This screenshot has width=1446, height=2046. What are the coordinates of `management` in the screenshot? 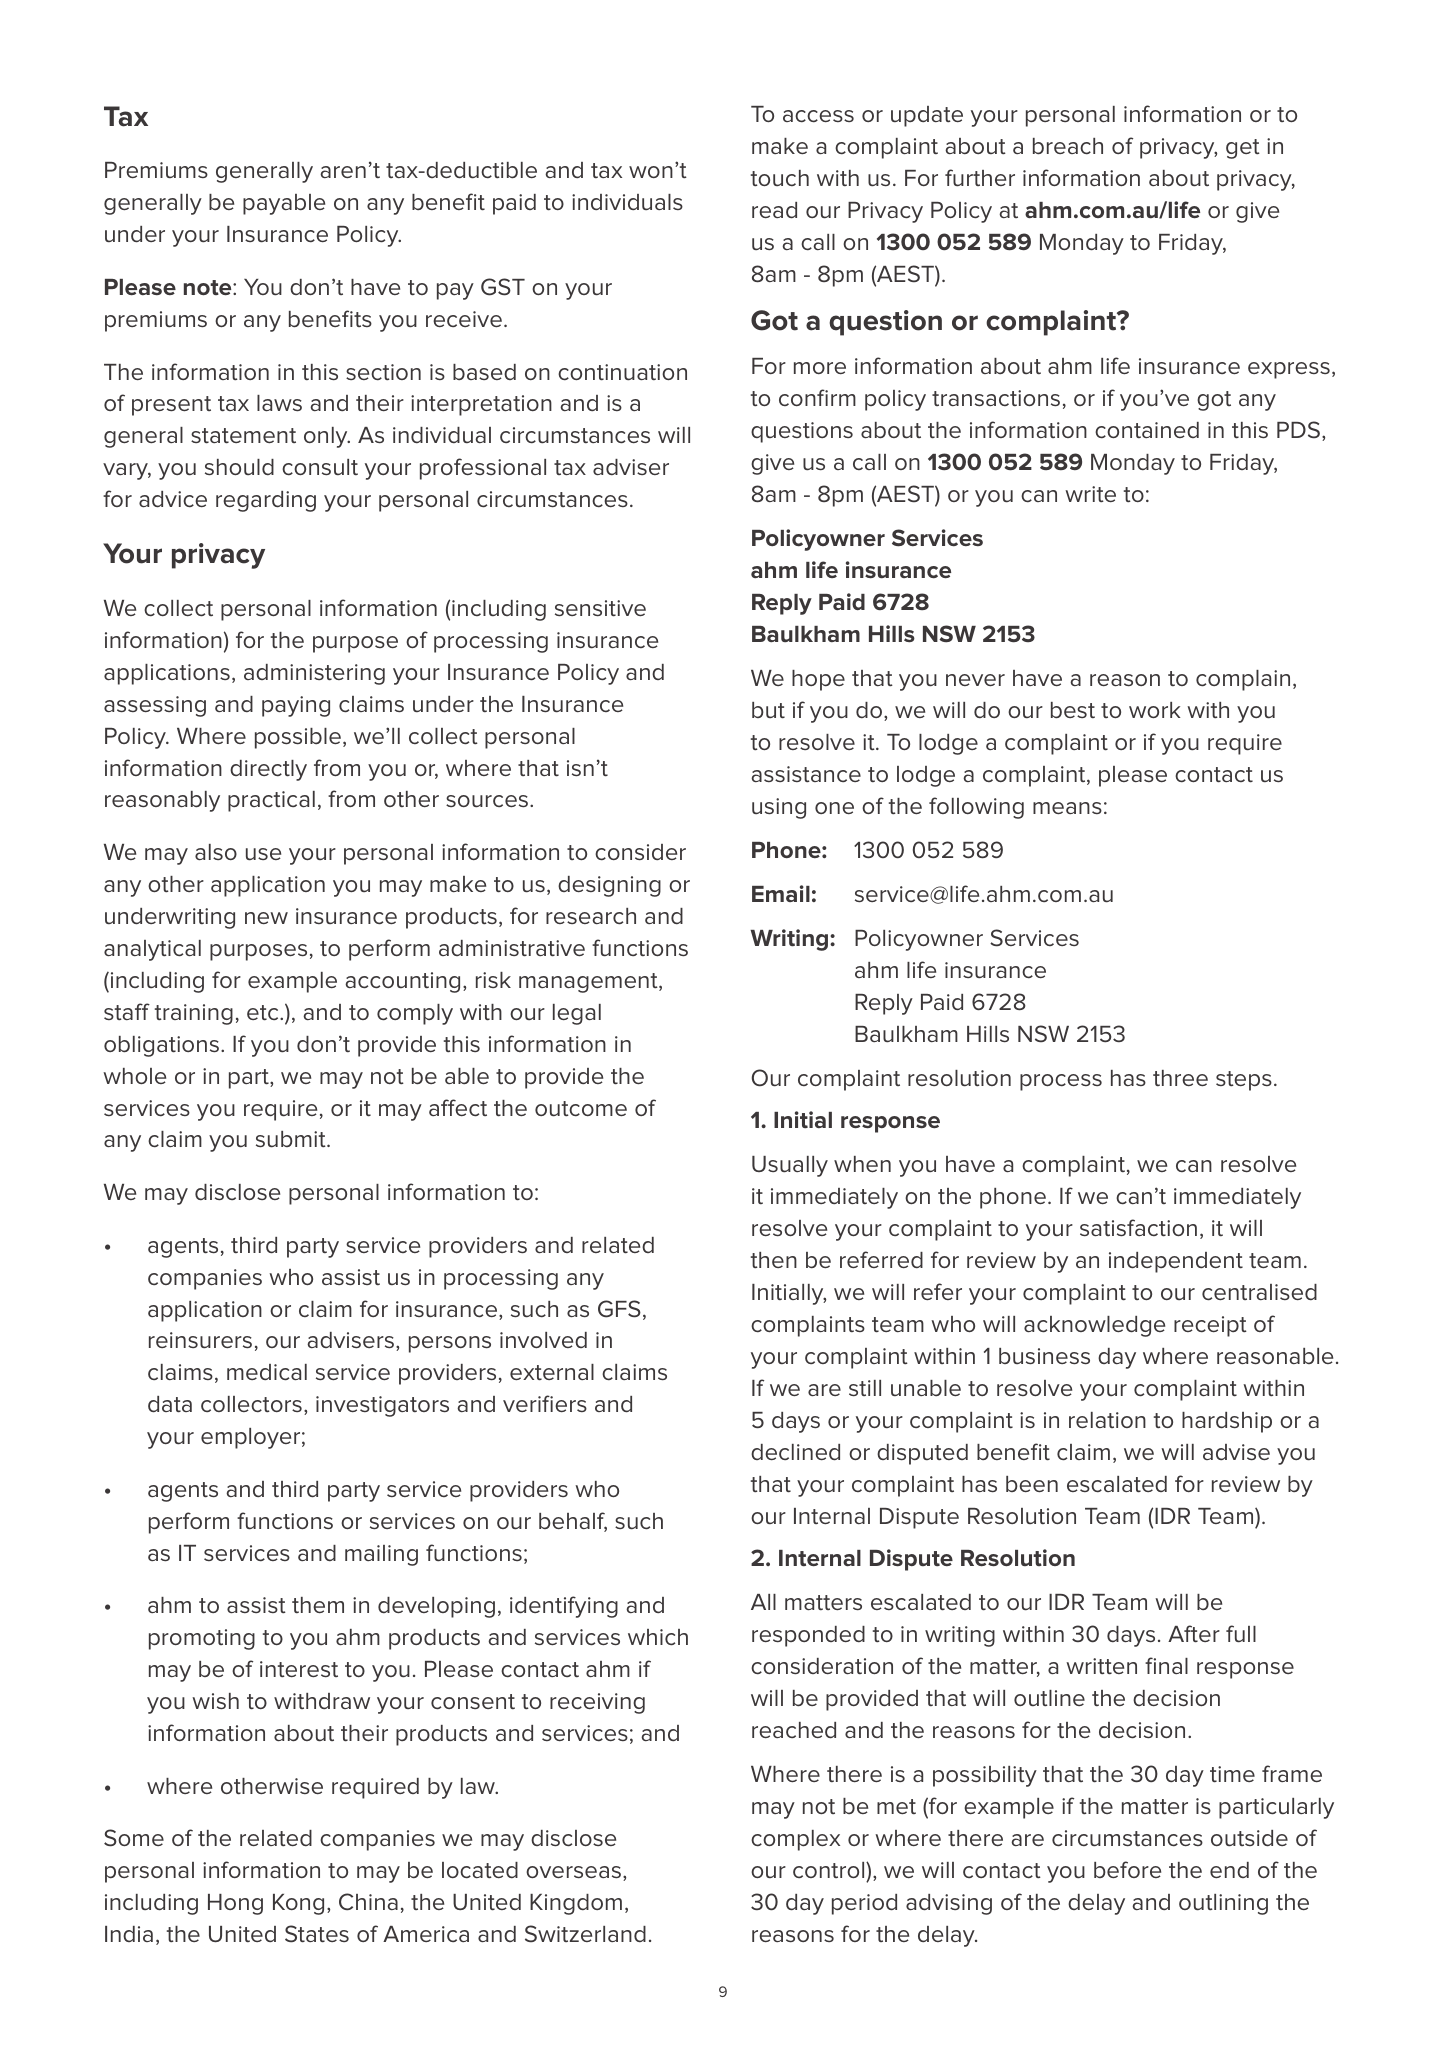 It's located at (589, 983).
